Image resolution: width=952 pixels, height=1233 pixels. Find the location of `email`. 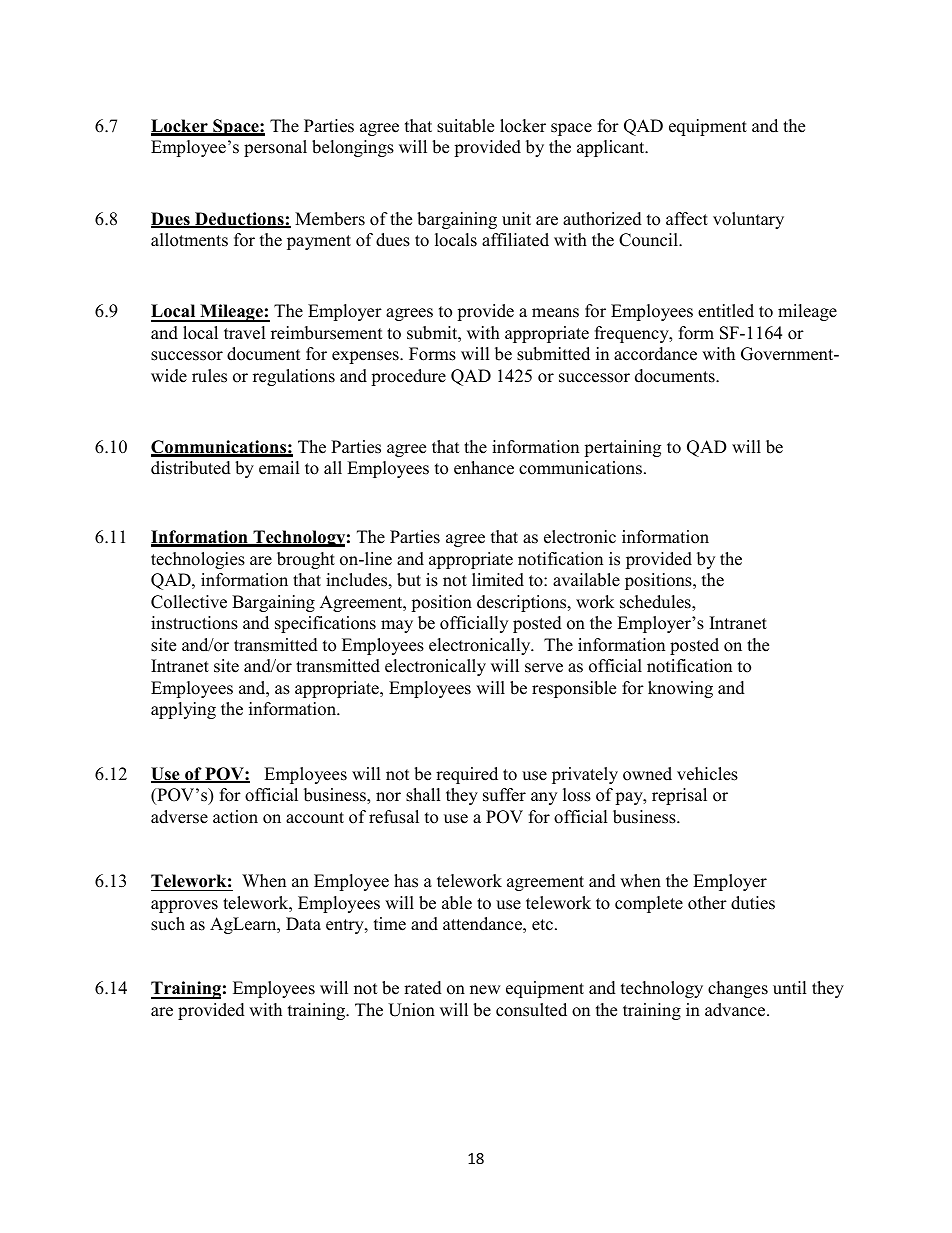

email is located at coordinates (279, 468).
